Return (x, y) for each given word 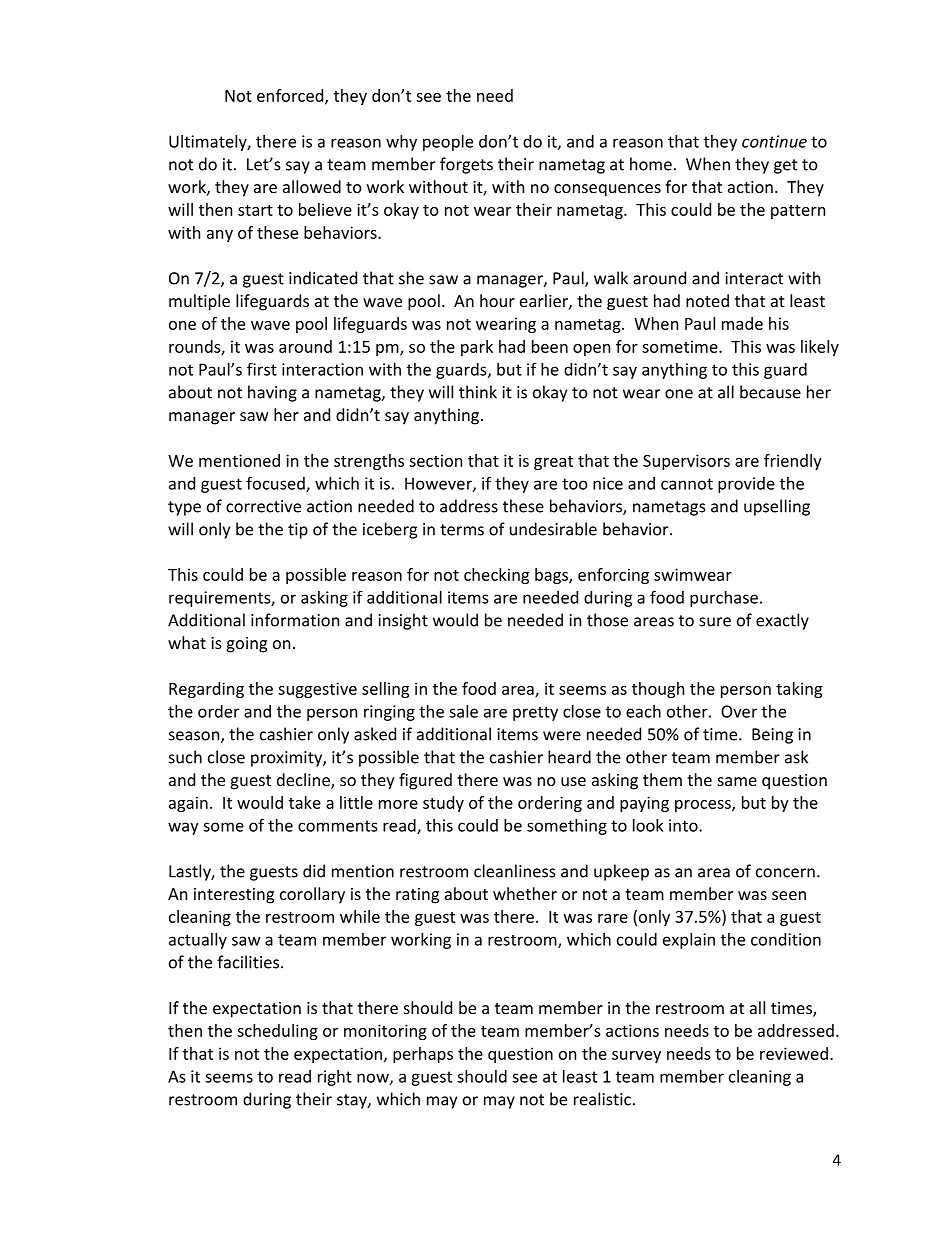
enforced (291, 96)
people (448, 143)
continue (774, 141)
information (295, 620)
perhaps (423, 1055)
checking (496, 576)
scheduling (277, 1032)
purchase (724, 599)
